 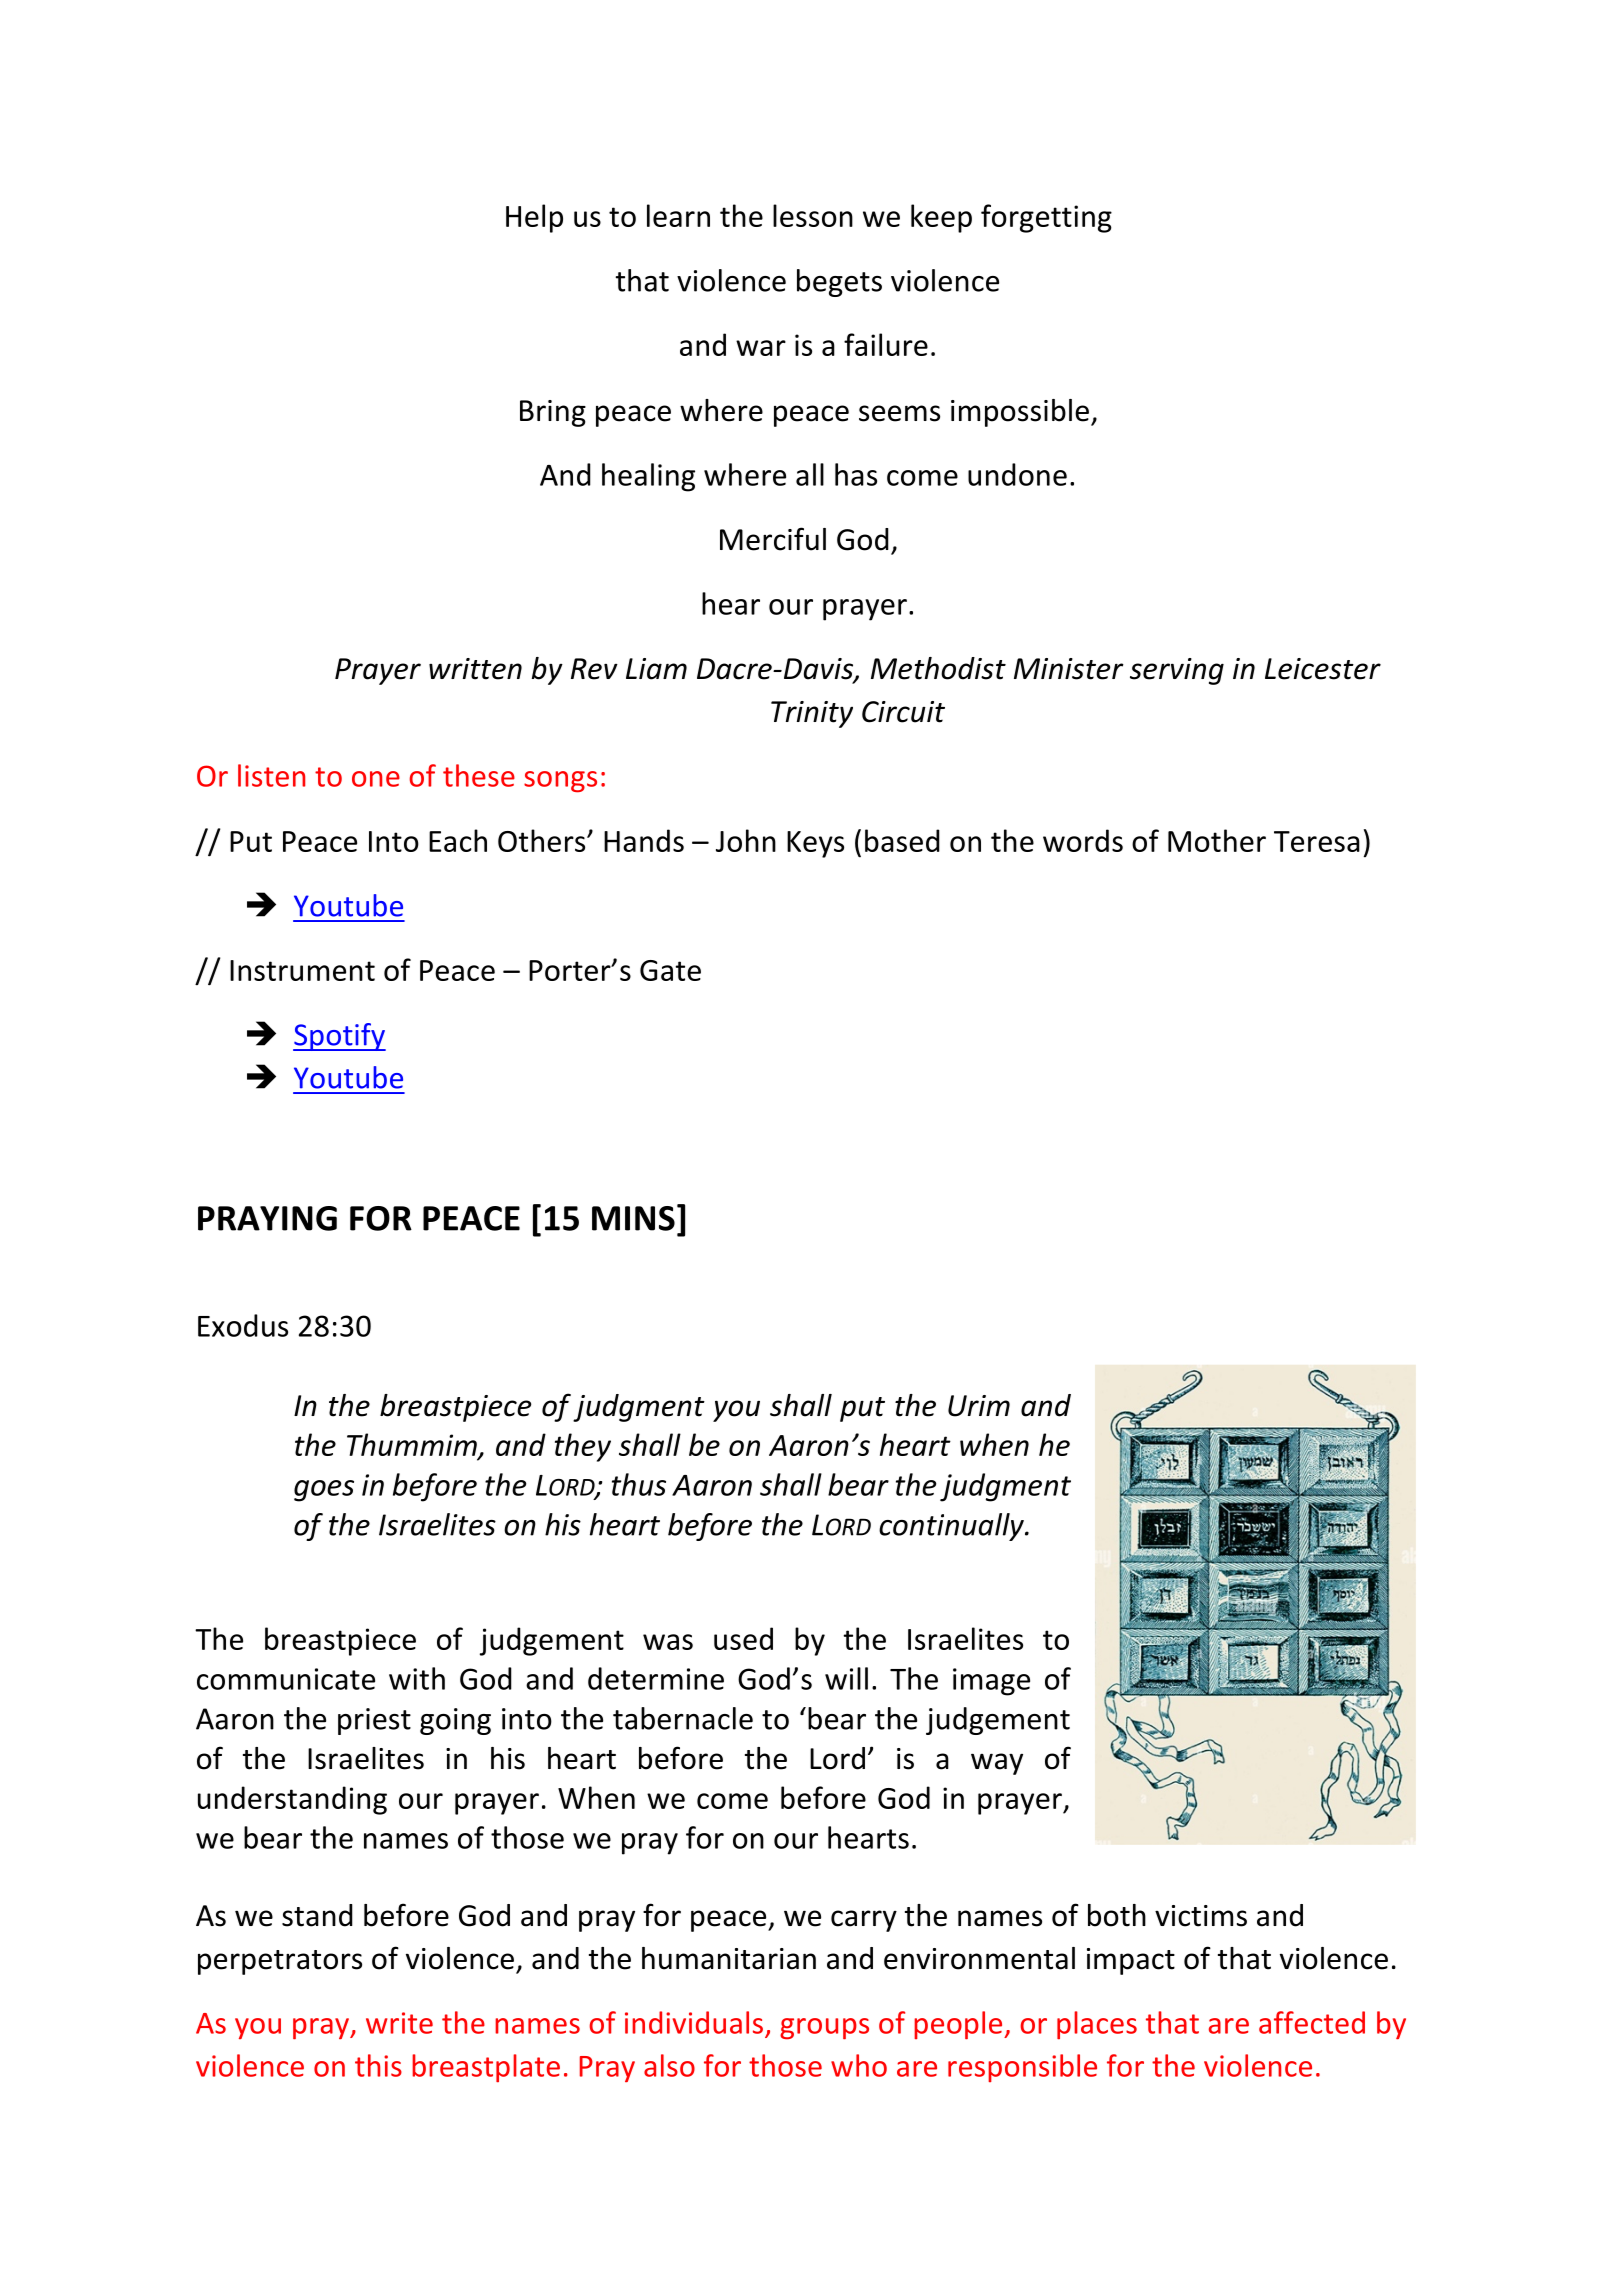 I want to click on MINS, so click(x=633, y=1218).
